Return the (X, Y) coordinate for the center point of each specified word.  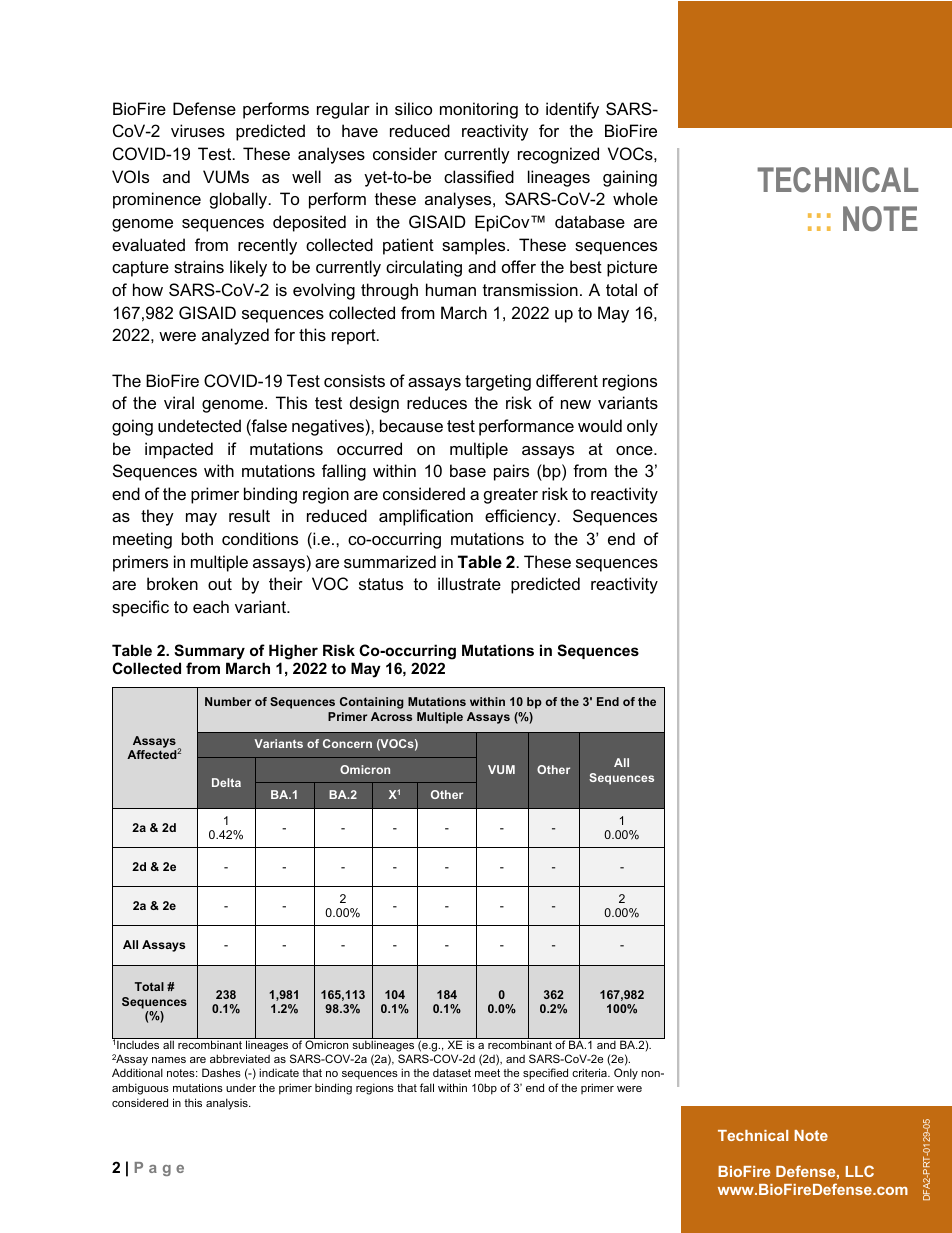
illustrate (469, 583)
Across (391, 716)
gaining (630, 178)
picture (632, 268)
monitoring (479, 110)
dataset (452, 1072)
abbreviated (240, 1058)
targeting (498, 382)
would (600, 425)
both (197, 538)
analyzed (235, 336)
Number (228, 701)
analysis (228, 1104)
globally (240, 200)
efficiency (522, 517)
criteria (590, 1072)
